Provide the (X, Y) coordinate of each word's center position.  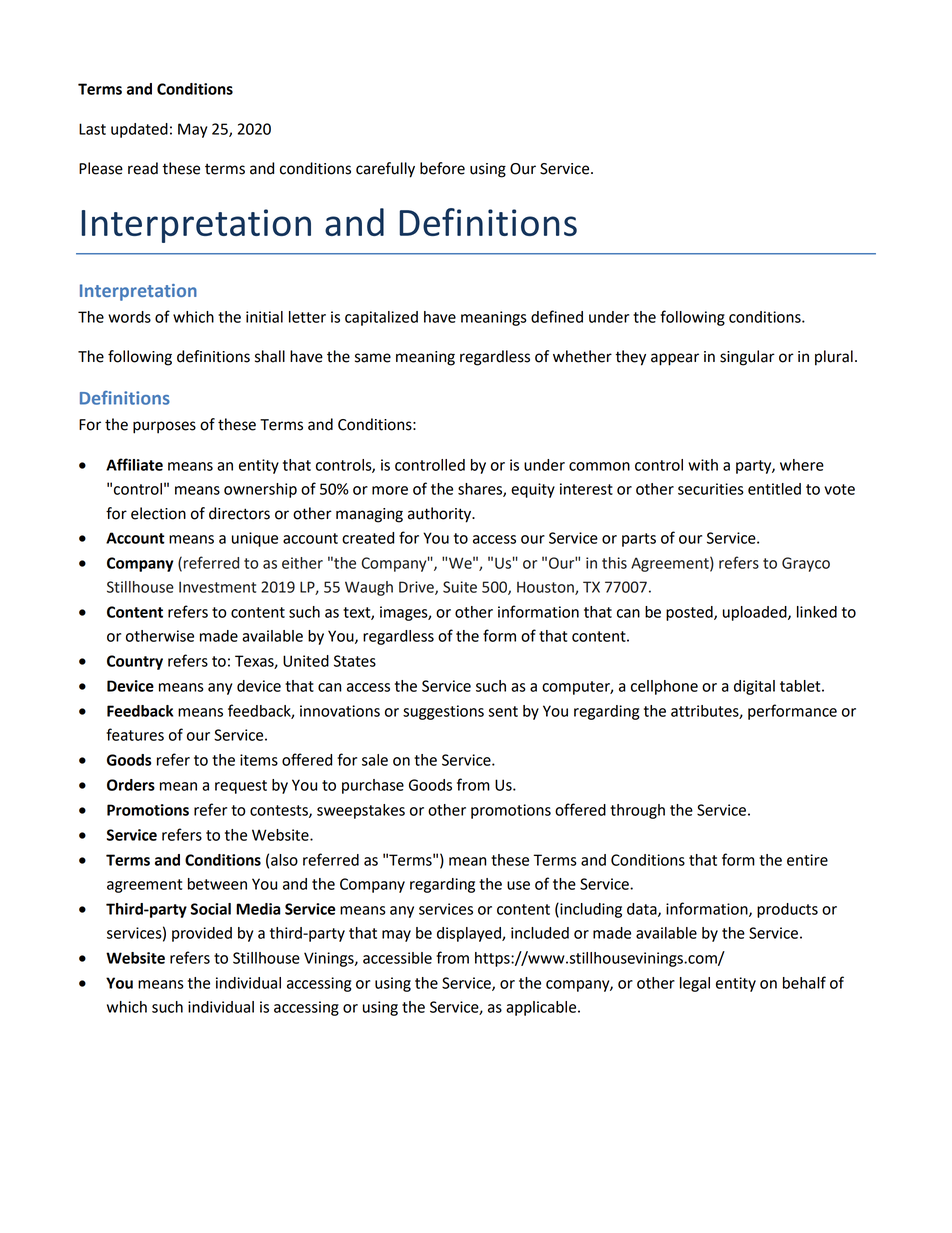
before (442, 168)
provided (202, 934)
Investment (217, 587)
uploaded (756, 613)
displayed (470, 934)
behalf (804, 982)
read (143, 168)
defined (557, 316)
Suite (460, 587)
